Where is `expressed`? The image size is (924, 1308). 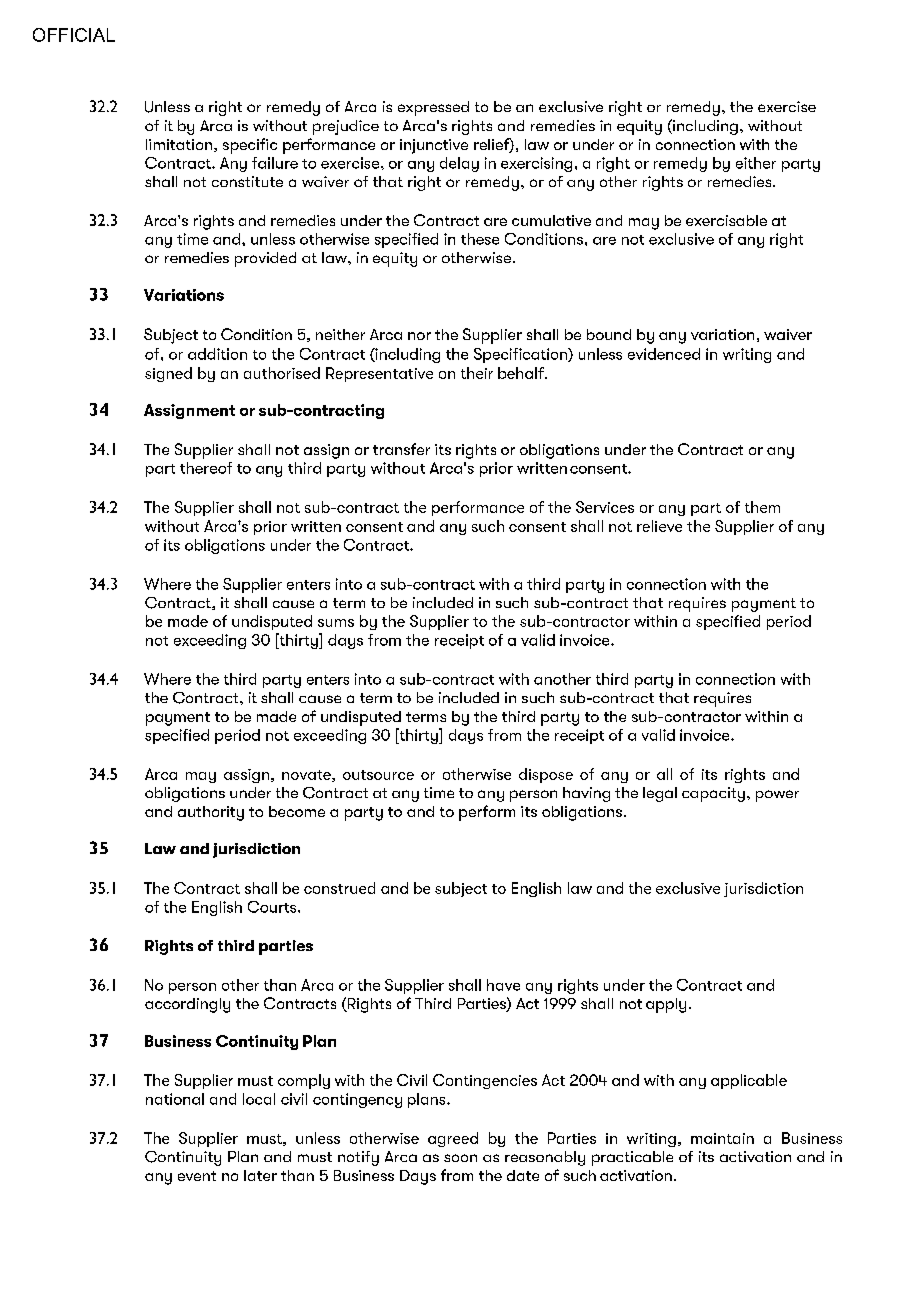
expressed is located at coordinates (433, 108).
